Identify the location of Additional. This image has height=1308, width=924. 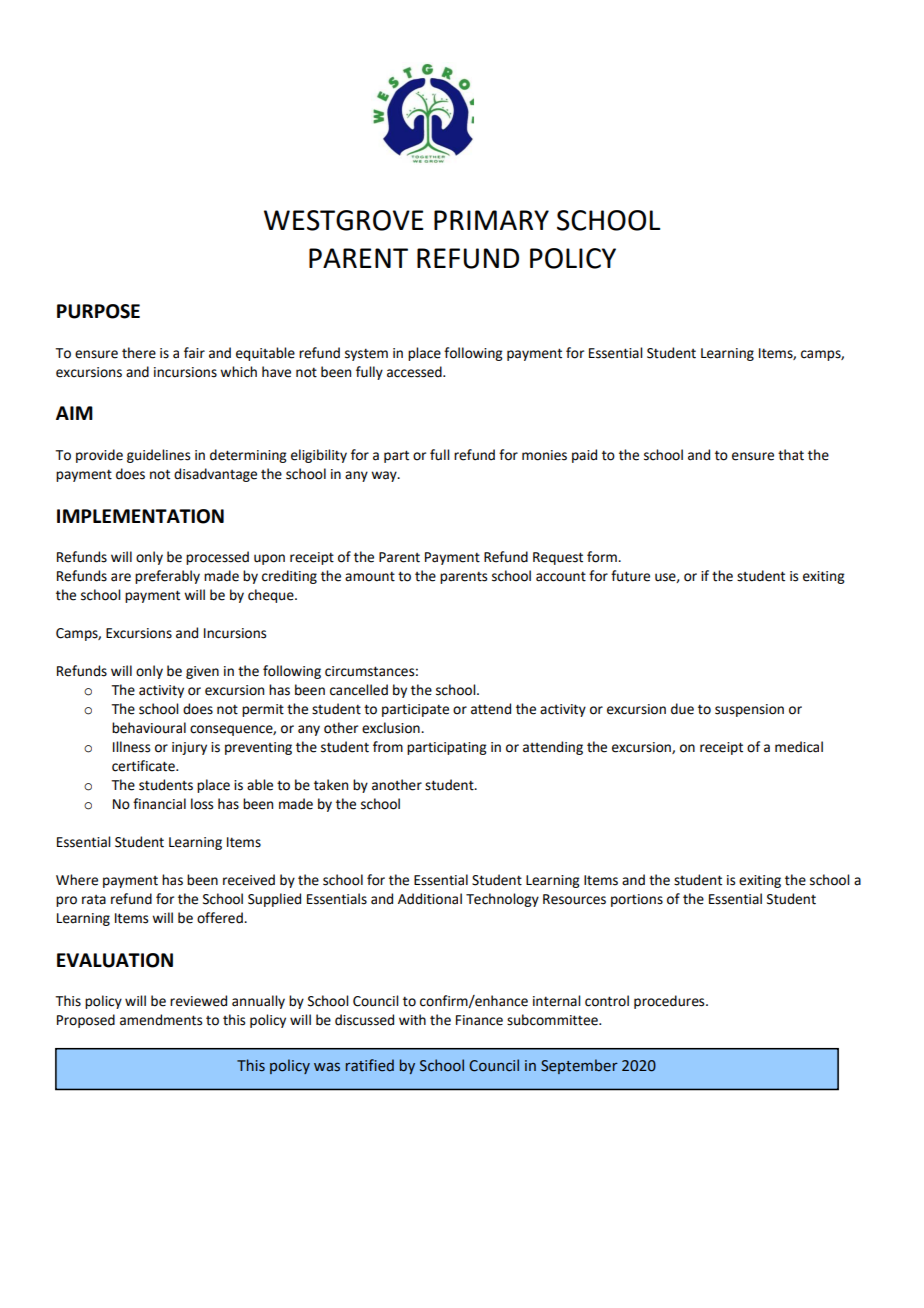
(430, 899).
